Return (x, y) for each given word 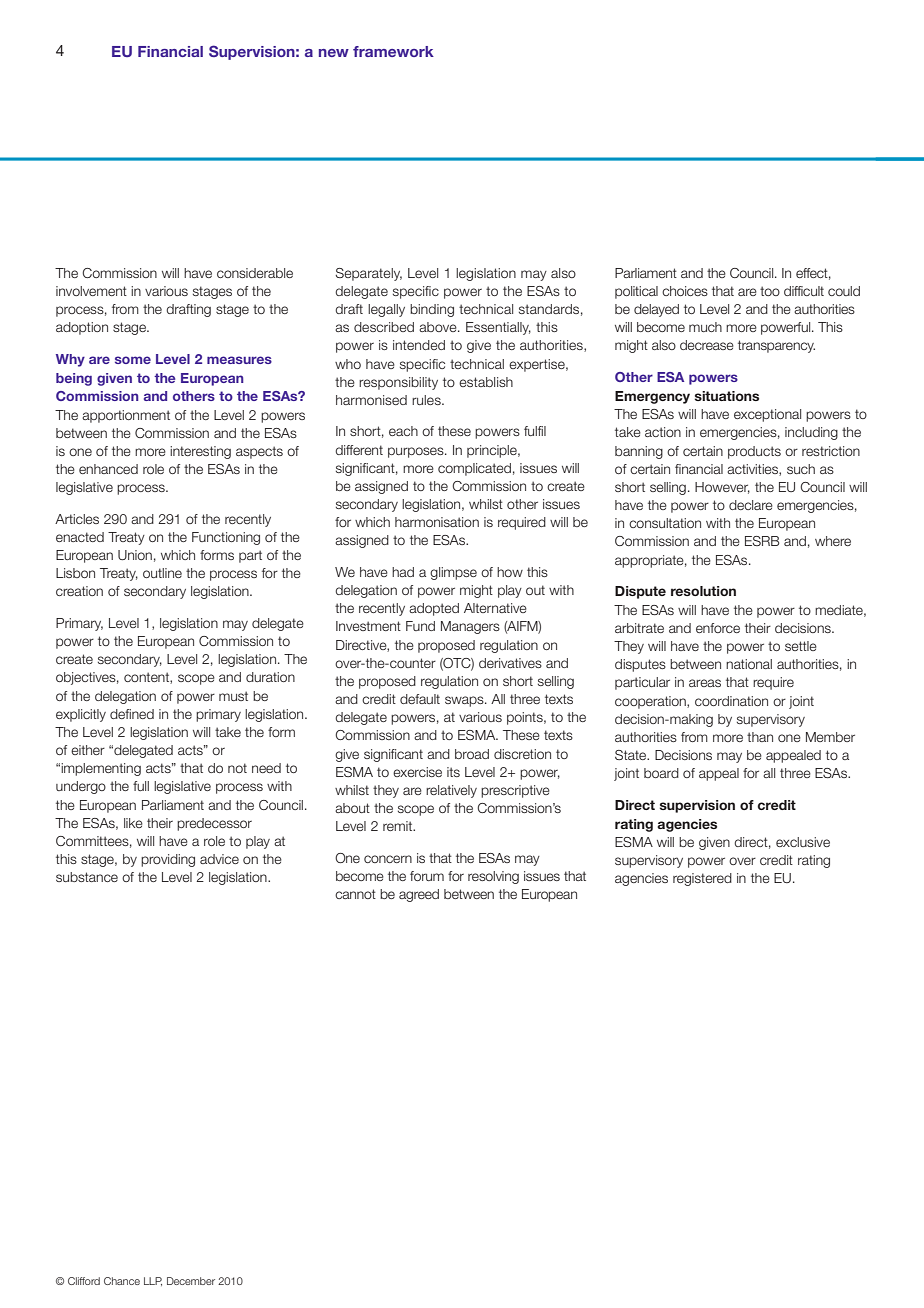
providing (168, 860)
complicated (474, 469)
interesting (200, 452)
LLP (153, 1281)
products (754, 452)
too (770, 291)
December (191, 1281)
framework (393, 51)
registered (702, 879)
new (334, 53)
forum (427, 876)
